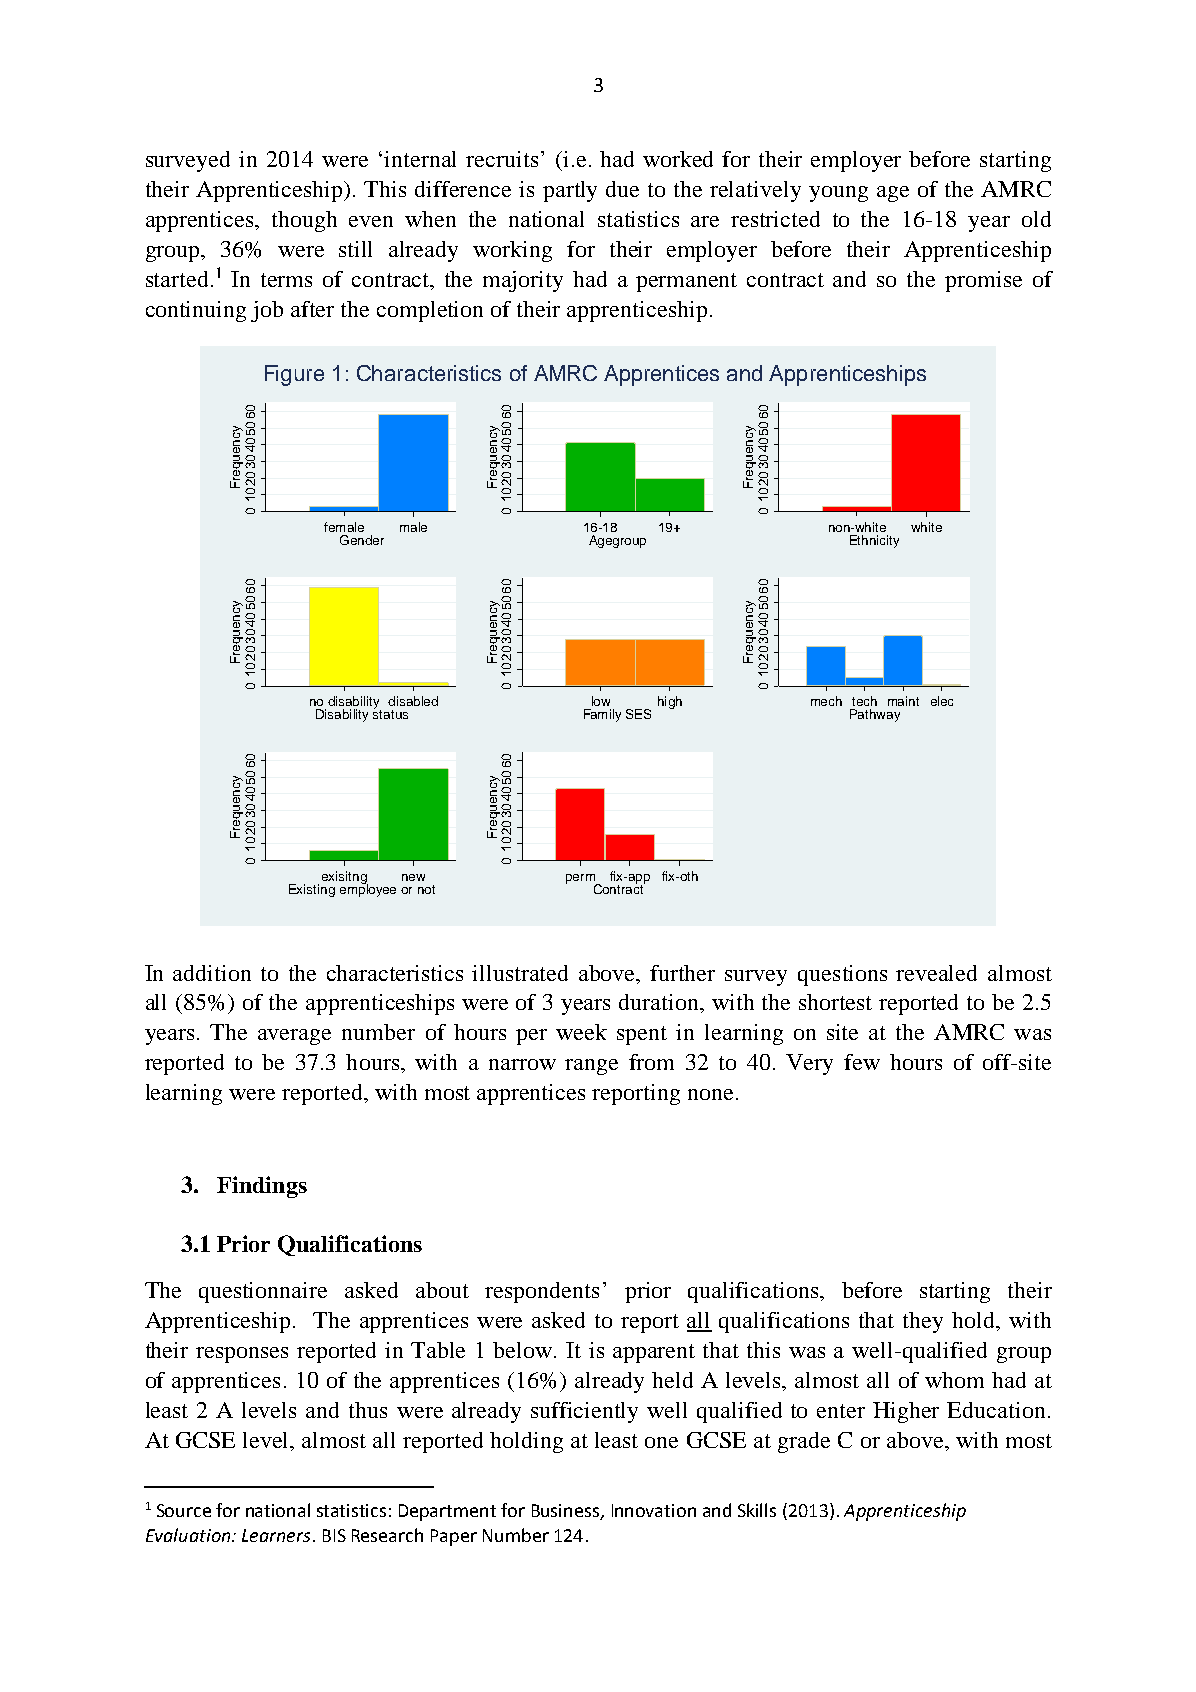  I want to click on revealed, so click(936, 973).
